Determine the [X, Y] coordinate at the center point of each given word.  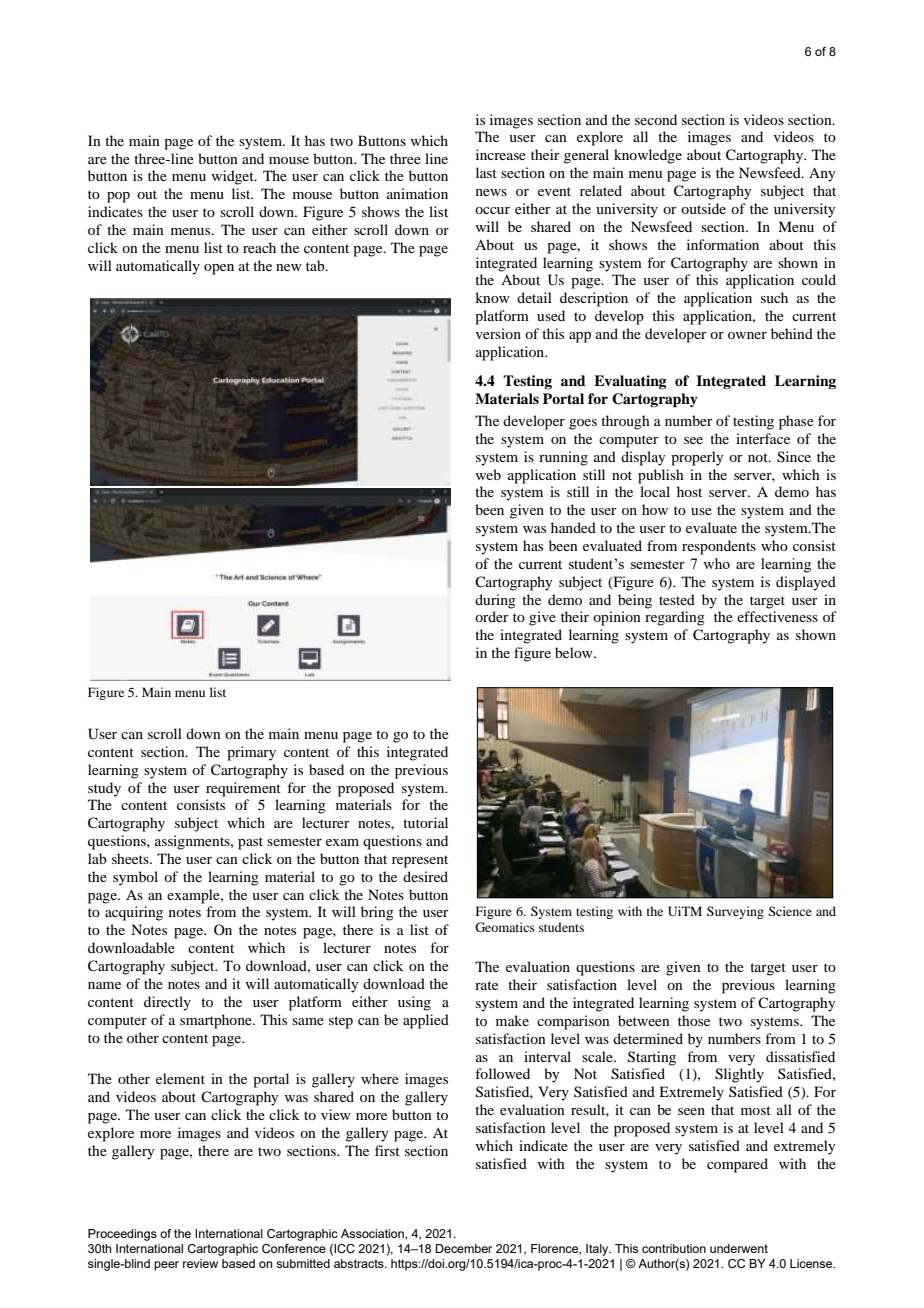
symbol [135, 878]
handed [573, 527]
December [464, 1248]
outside [703, 208]
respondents [719, 547]
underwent [739, 1248]
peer [166, 1266]
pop [118, 197]
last [486, 172]
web [488, 474]
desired [425, 876]
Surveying [735, 912]
